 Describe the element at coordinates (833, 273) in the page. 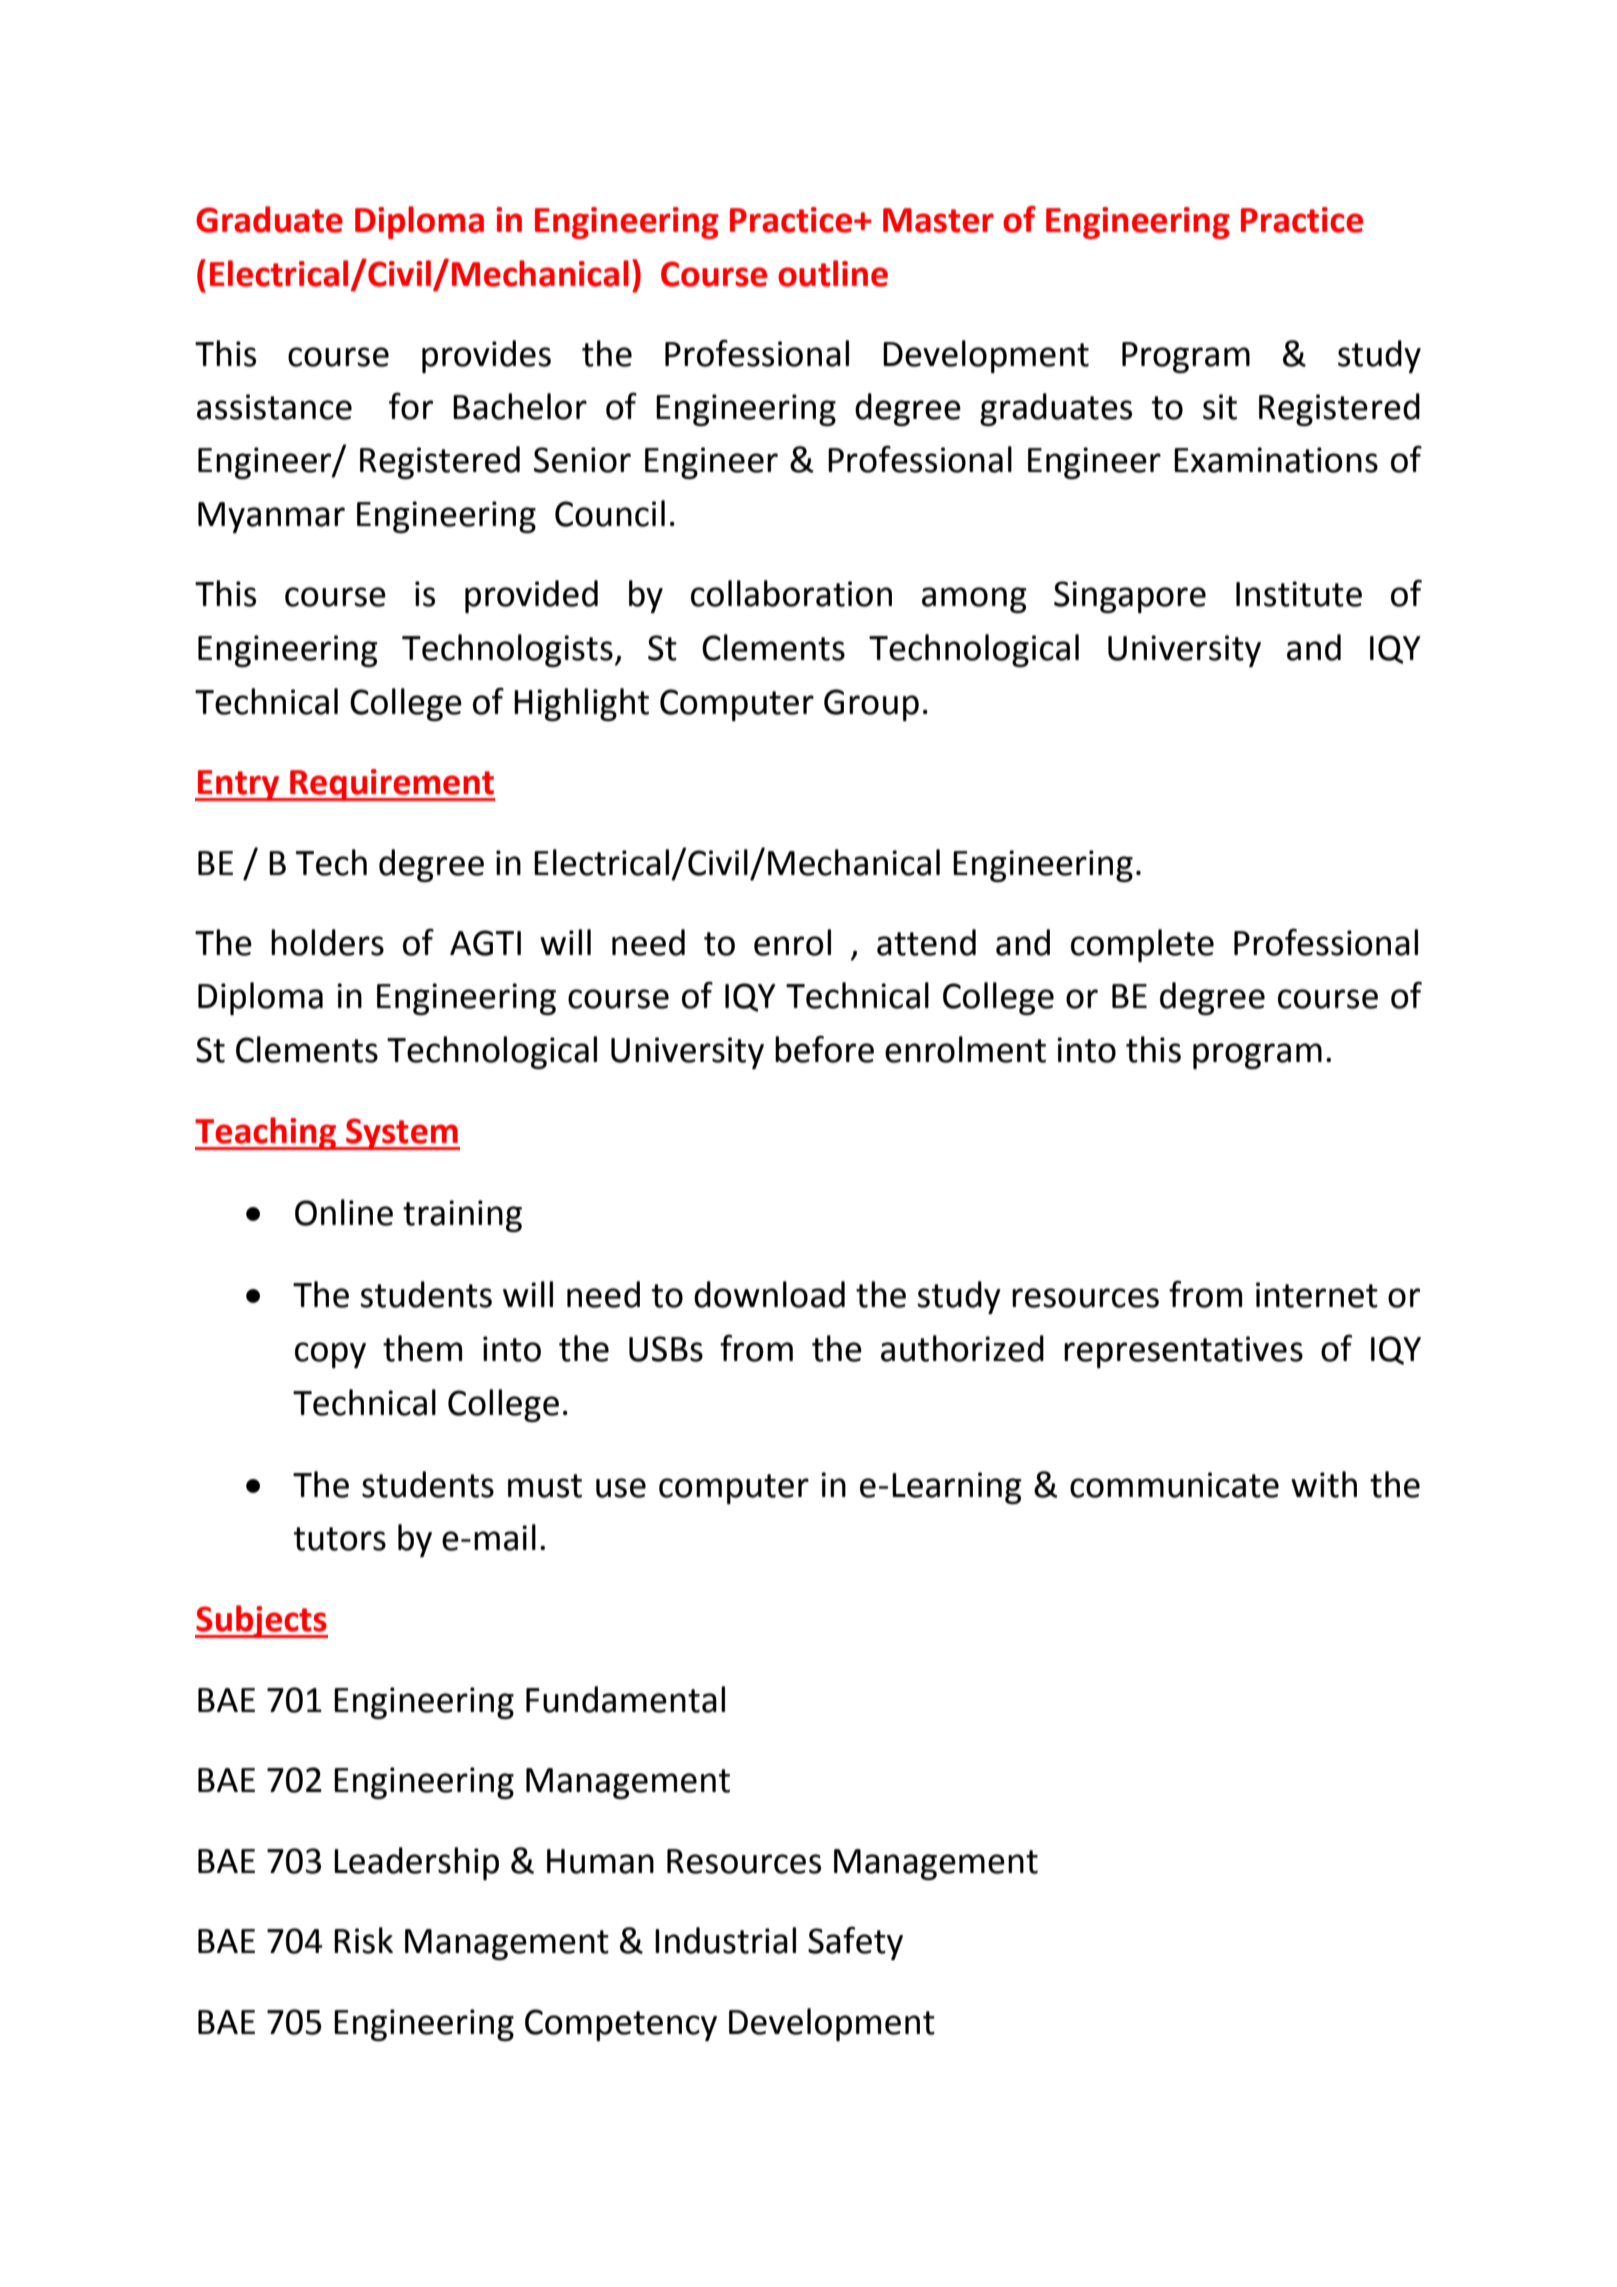

I see `outline` at that location.
